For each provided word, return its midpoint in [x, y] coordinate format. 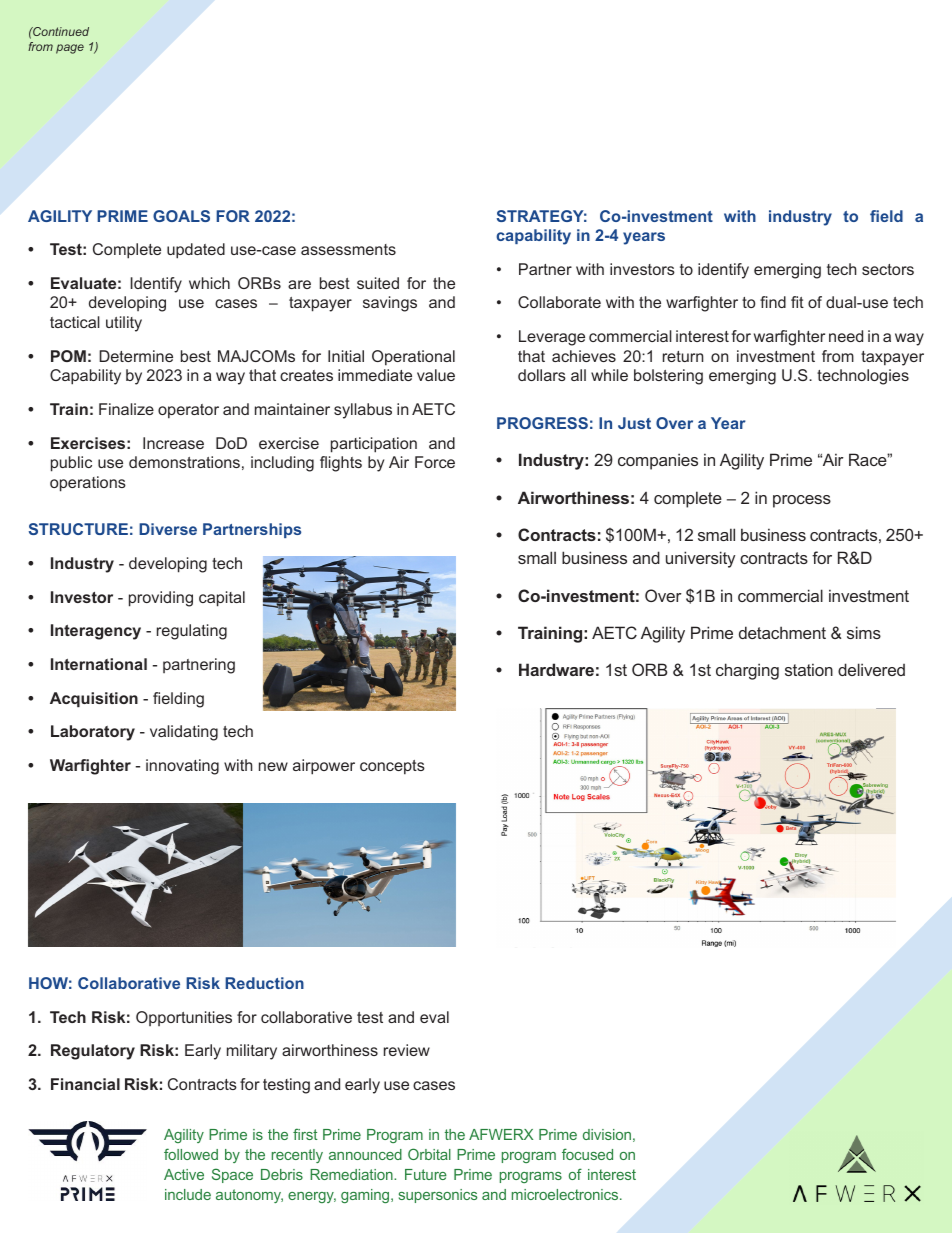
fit [797, 302]
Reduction [264, 983]
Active [184, 1174]
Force [435, 462]
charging [747, 671]
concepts [392, 767]
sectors [888, 269]
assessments [348, 249]
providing [161, 599]
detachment [782, 632]
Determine [136, 356]
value [436, 375]
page [70, 49]
